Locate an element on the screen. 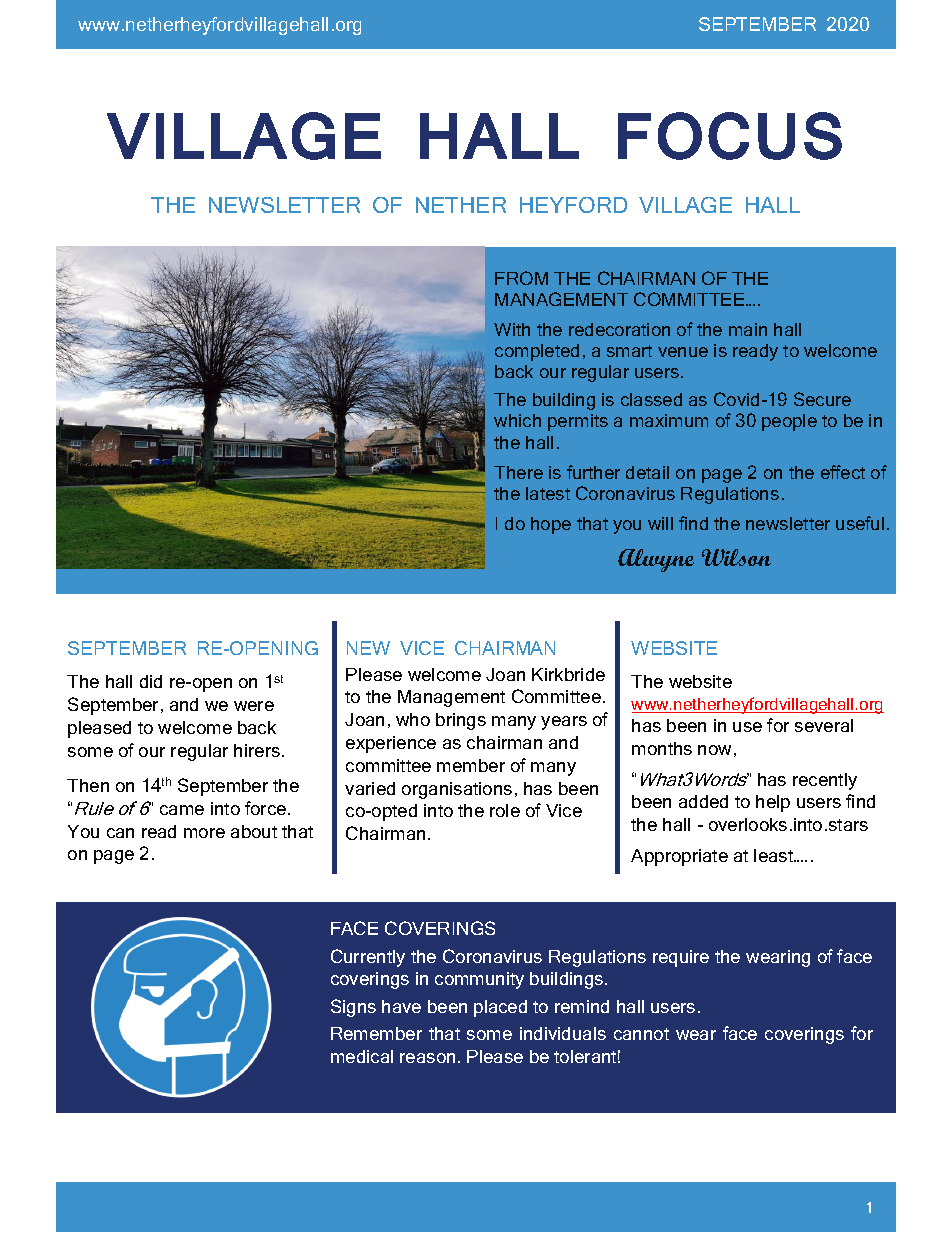  FROM is located at coordinates (521, 278).
